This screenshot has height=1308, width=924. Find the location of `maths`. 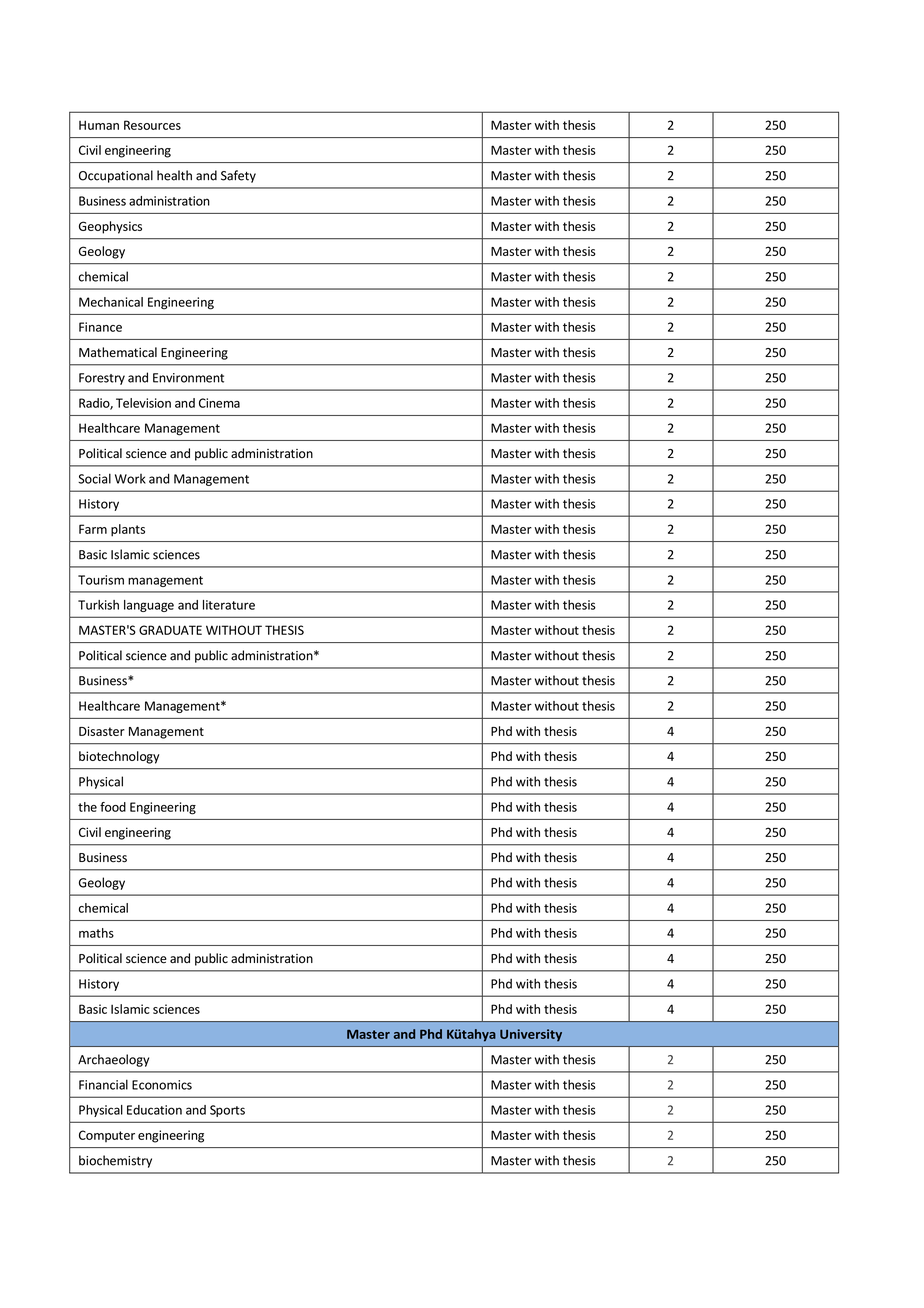

maths is located at coordinates (96, 933).
